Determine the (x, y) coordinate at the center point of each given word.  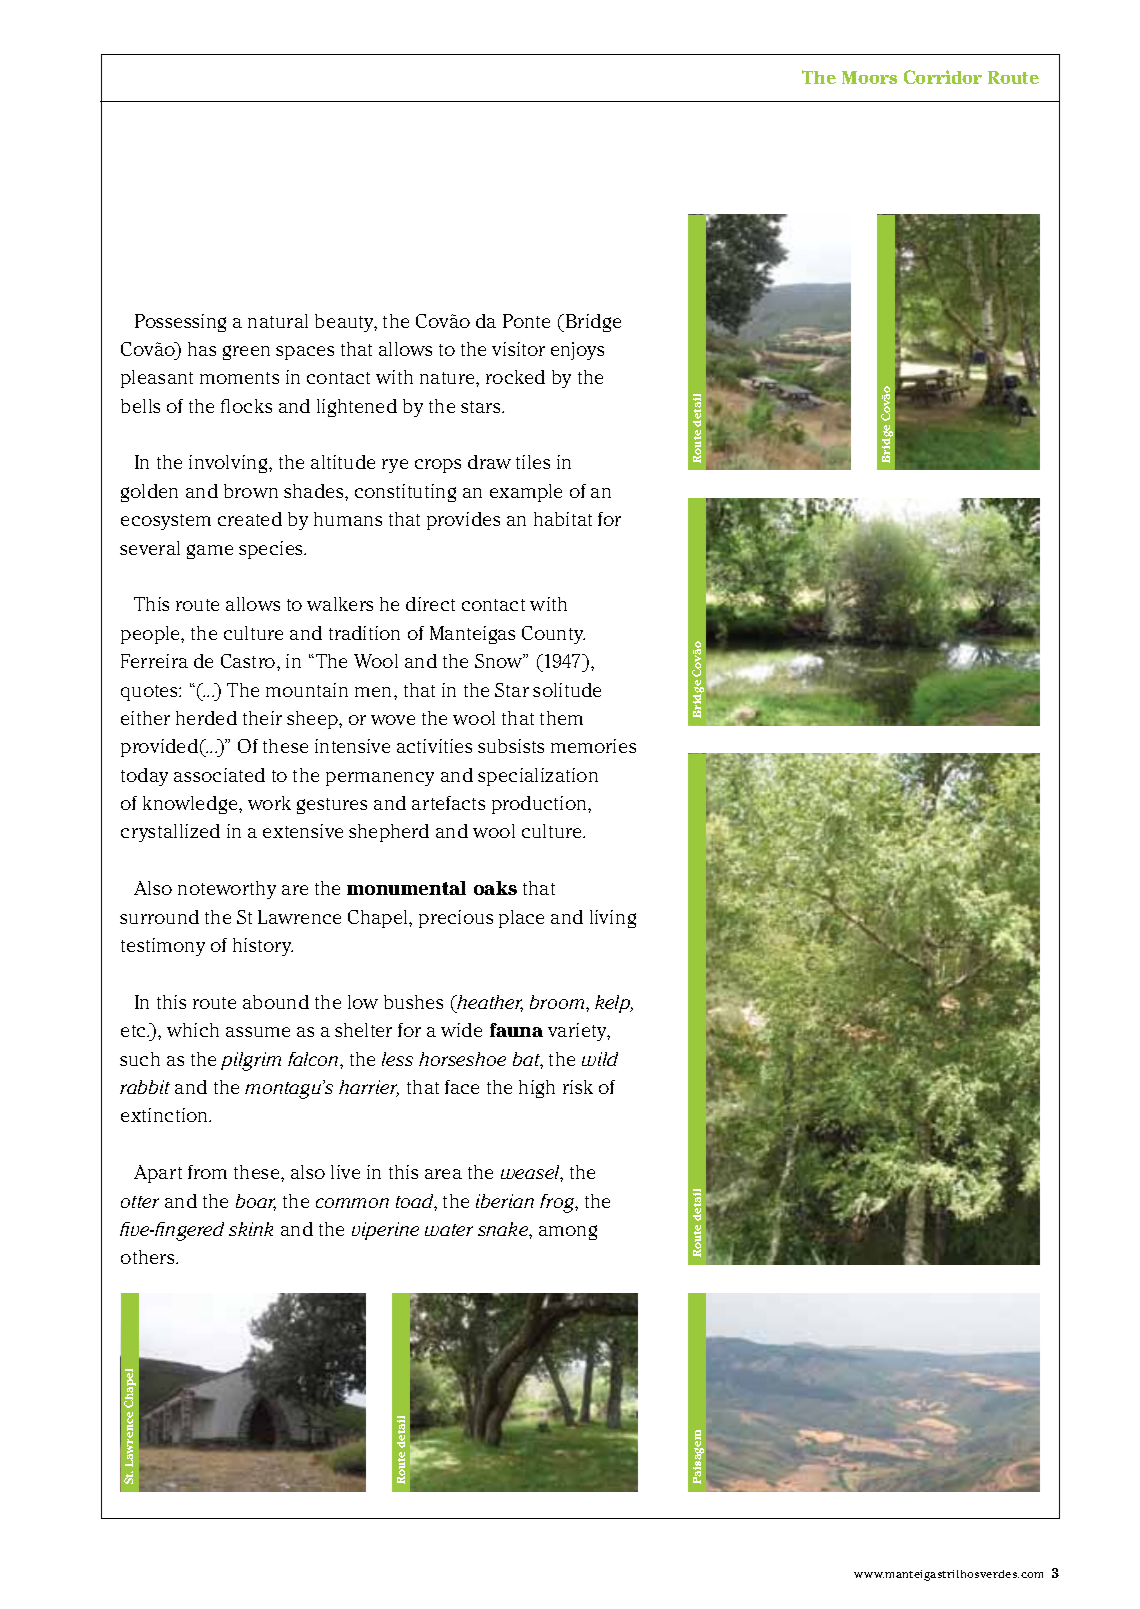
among (568, 1232)
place (521, 919)
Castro (249, 661)
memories (593, 746)
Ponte (526, 321)
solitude (567, 690)
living (613, 919)
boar (256, 1202)
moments (239, 378)
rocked (515, 377)
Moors (869, 77)
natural (278, 321)
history (263, 947)
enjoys (577, 351)
